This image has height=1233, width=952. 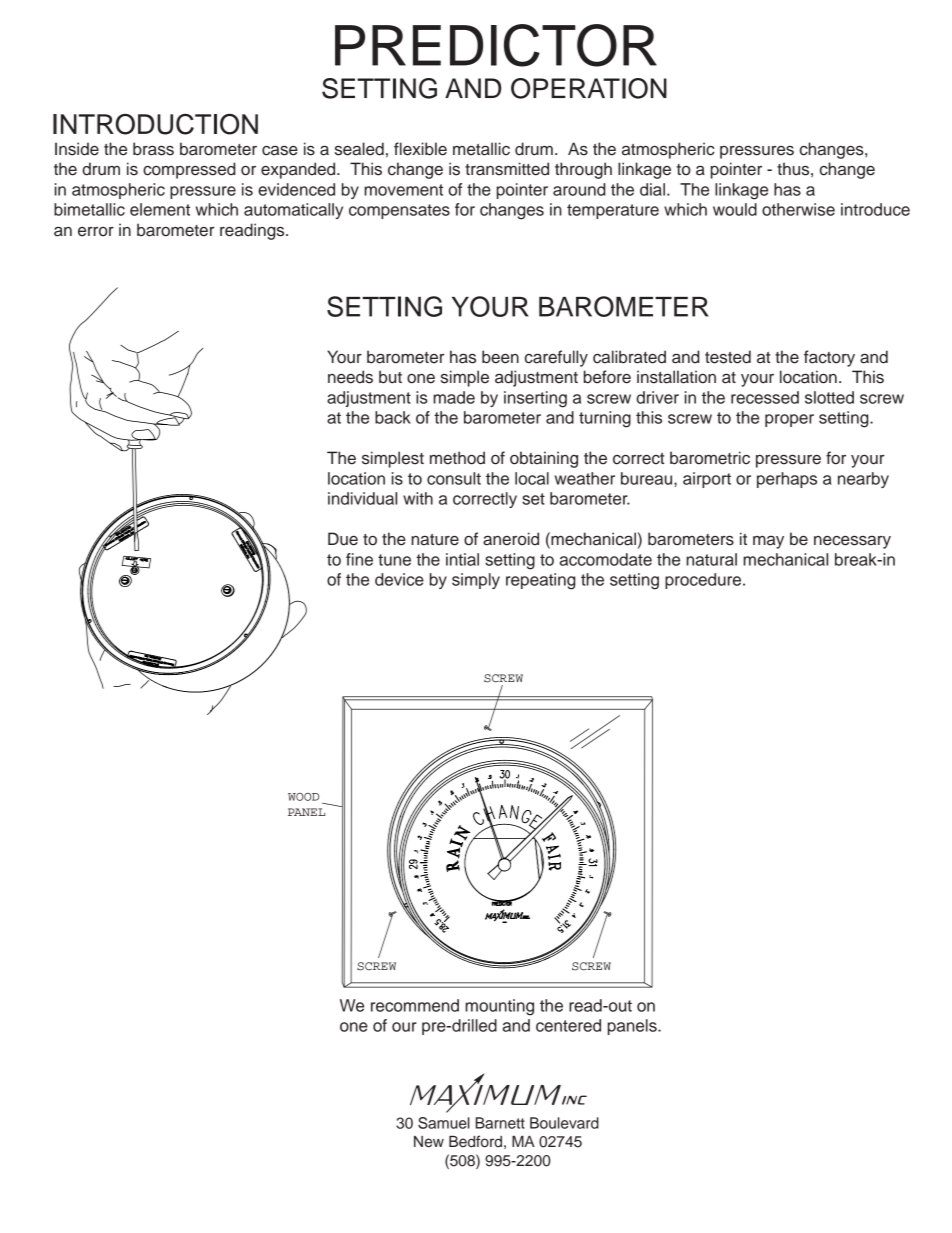 What do you see at coordinates (303, 797) in the image?
I see `WOOD` at bounding box center [303, 797].
